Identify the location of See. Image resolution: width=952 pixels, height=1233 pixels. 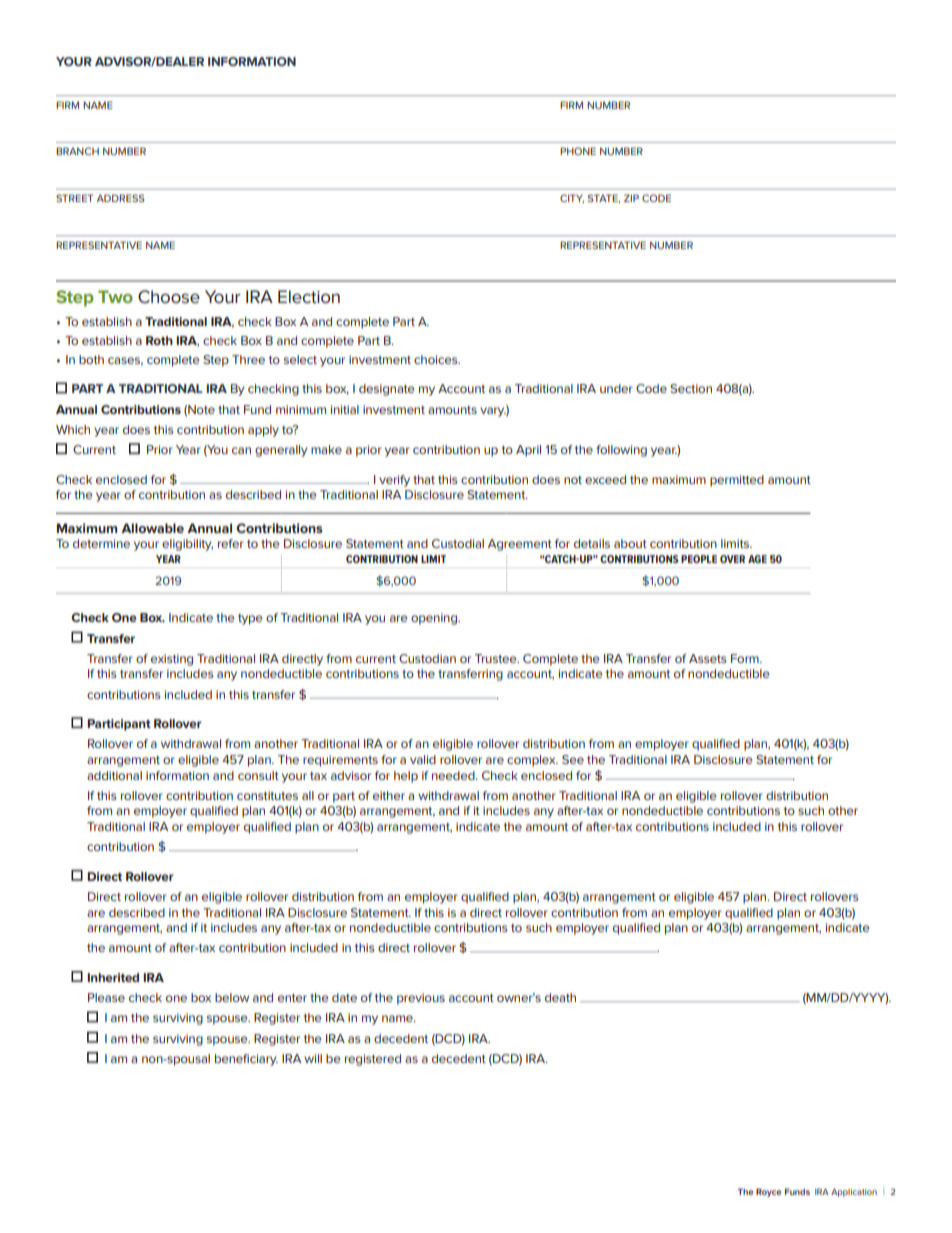
(573, 759).
